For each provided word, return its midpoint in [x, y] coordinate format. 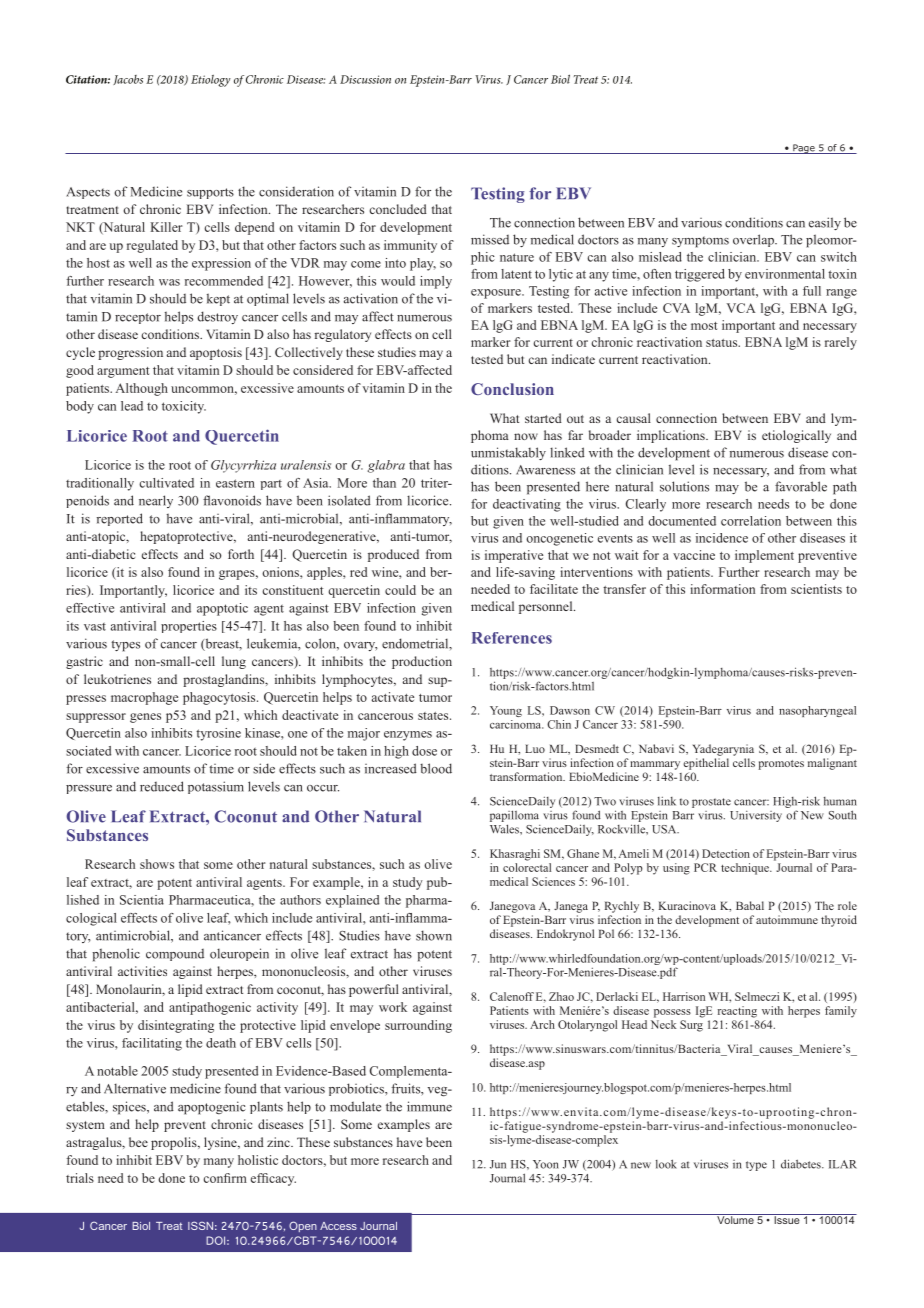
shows [157, 864]
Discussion [365, 79]
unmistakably [508, 453]
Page [804, 149]
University [756, 816]
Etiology [211, 81]
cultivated [166, 483]
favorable [801, 486]
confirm [225, 1178]
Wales [505, 829]
